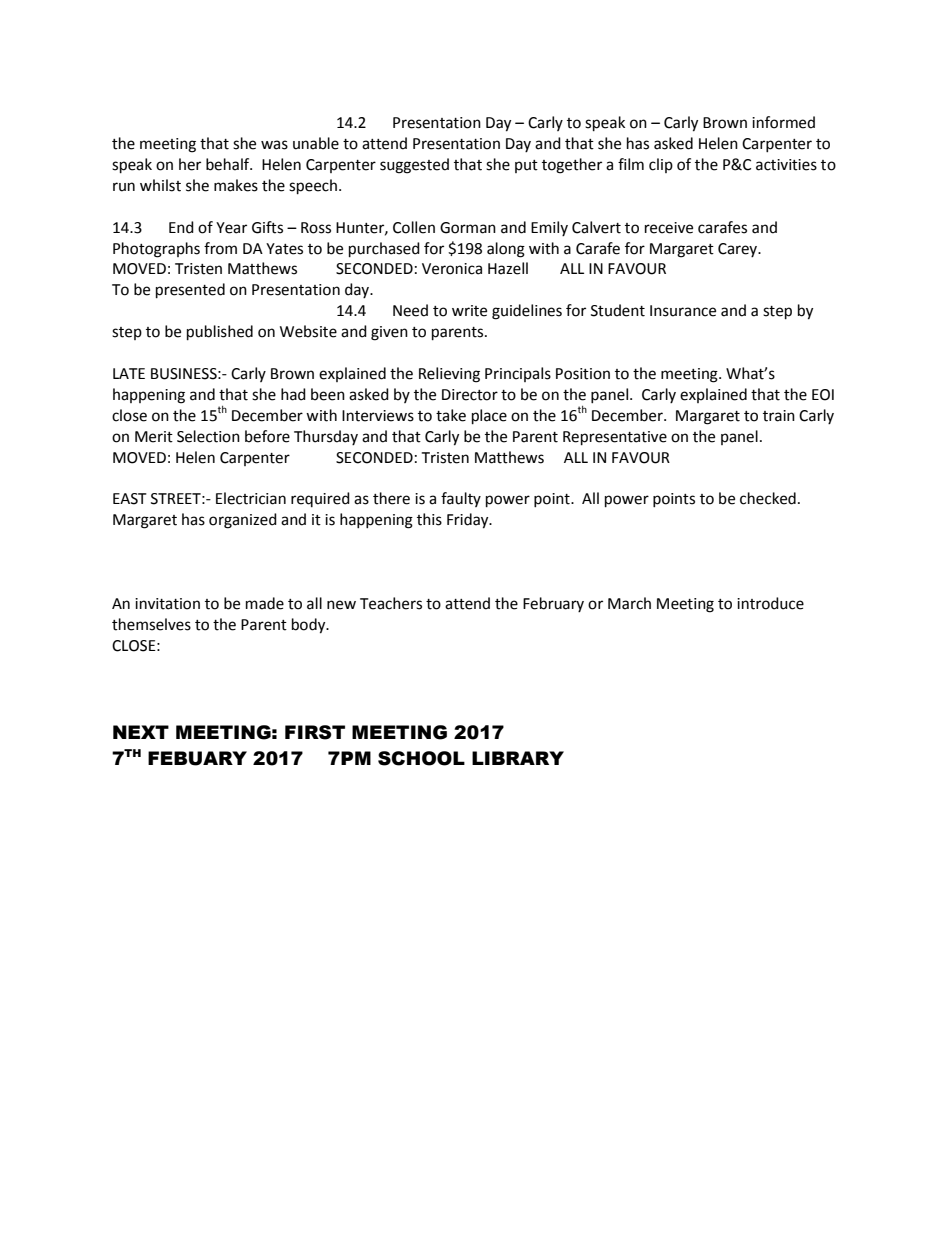 This screenshot has width=952, height=1233. I want to click on clip, so click(661, 165).
